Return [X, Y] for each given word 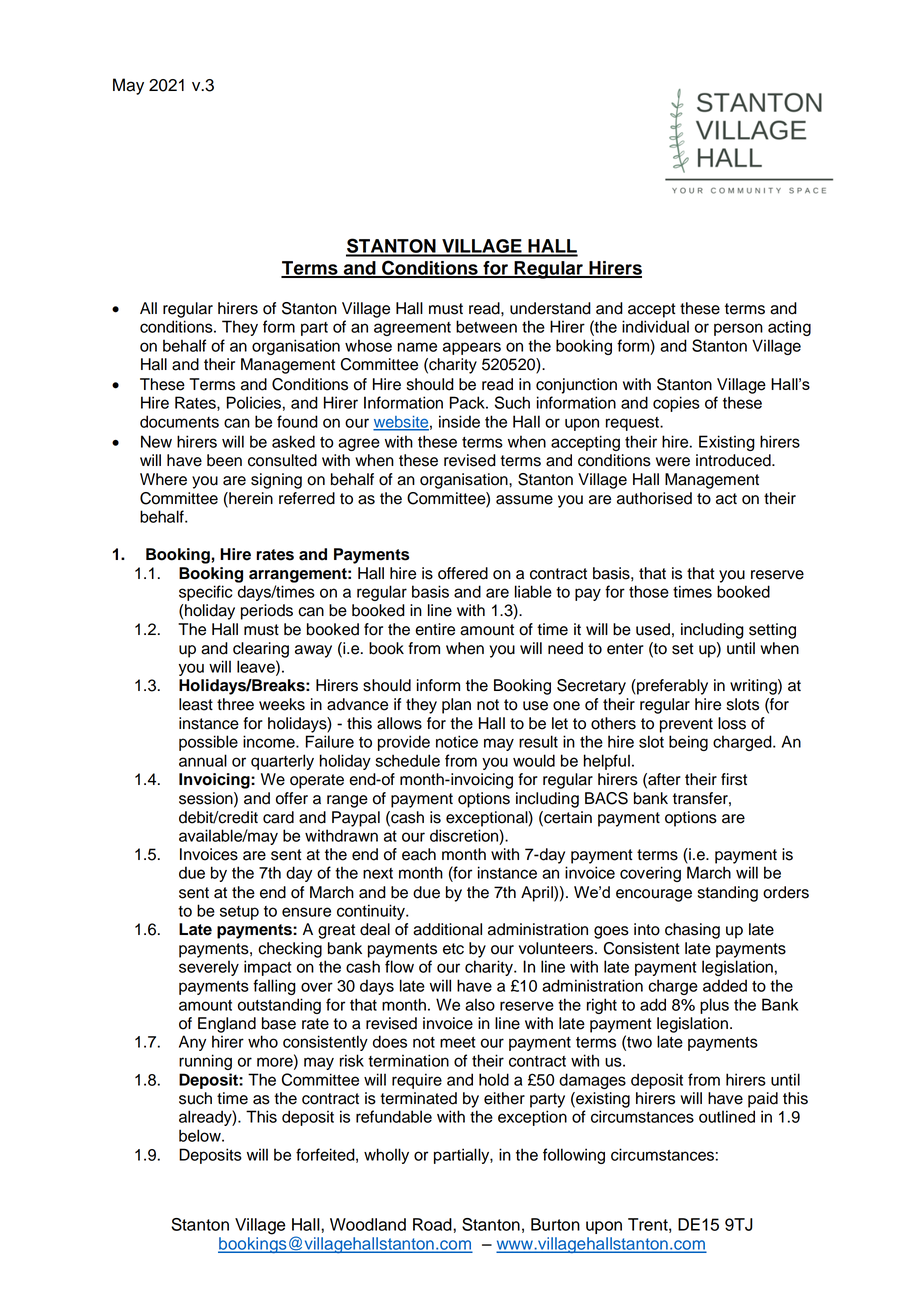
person [738, 329]
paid [763, 1100]
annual [203, 760]
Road [433, 1224]
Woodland [368, 1224]
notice [457, 741]
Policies [254, 402]
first [734, 779]
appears [472, 348]
